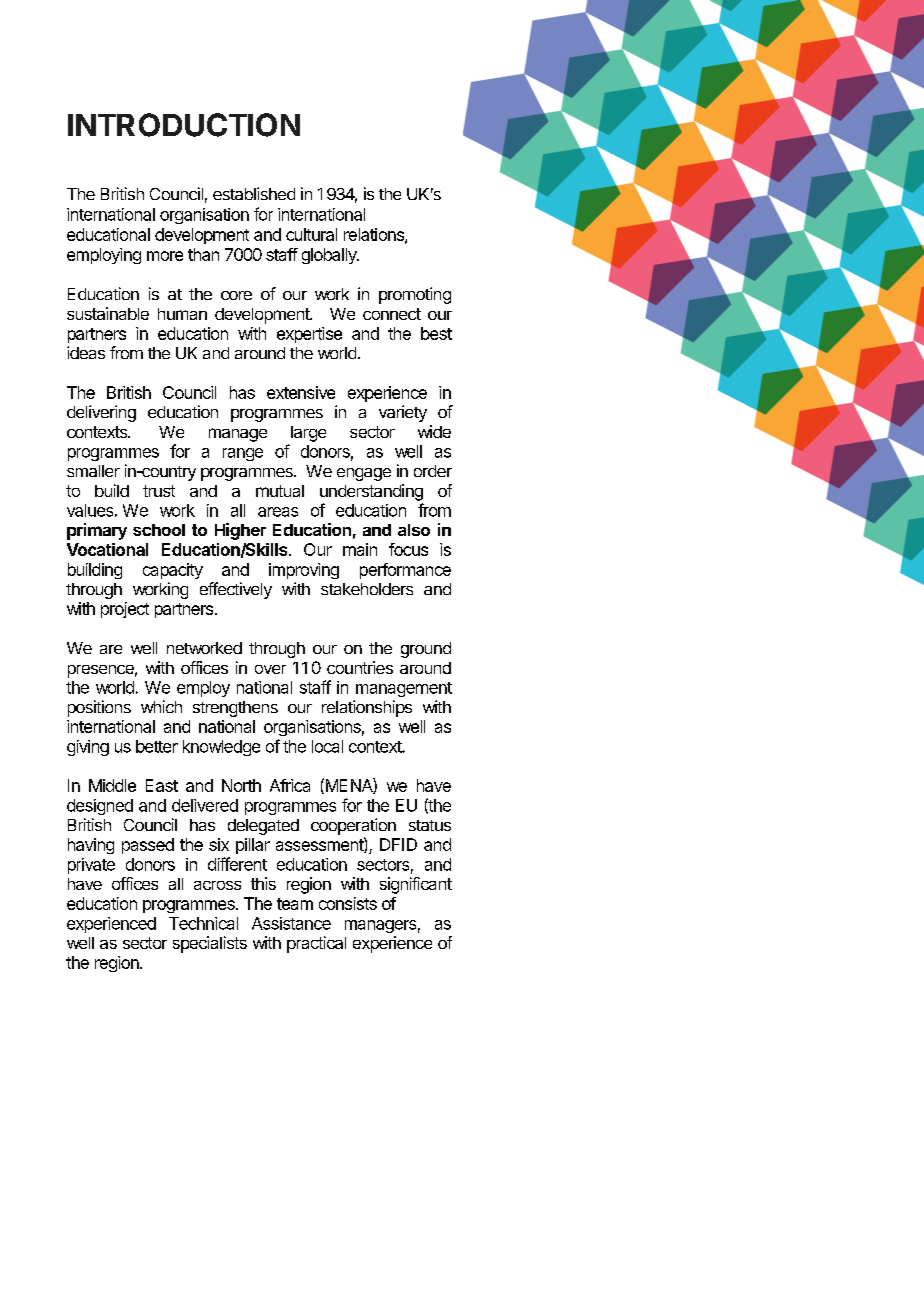  I want to click on cultural, so click(311, 234).
